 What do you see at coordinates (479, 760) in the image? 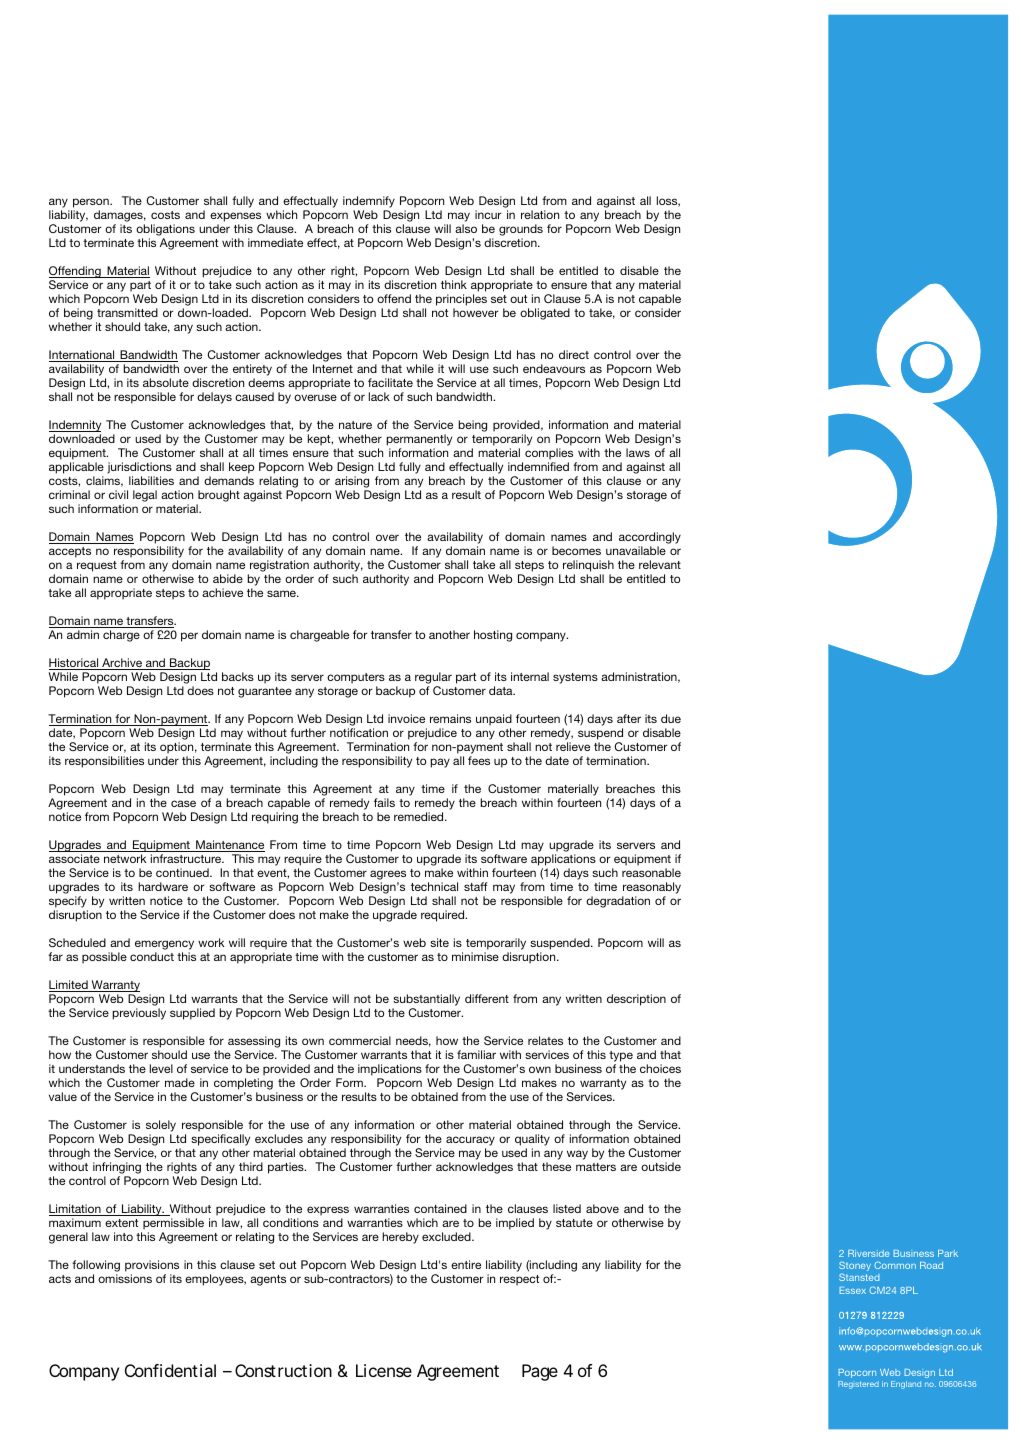
I see `fees` at bounding box center [479, 760].
